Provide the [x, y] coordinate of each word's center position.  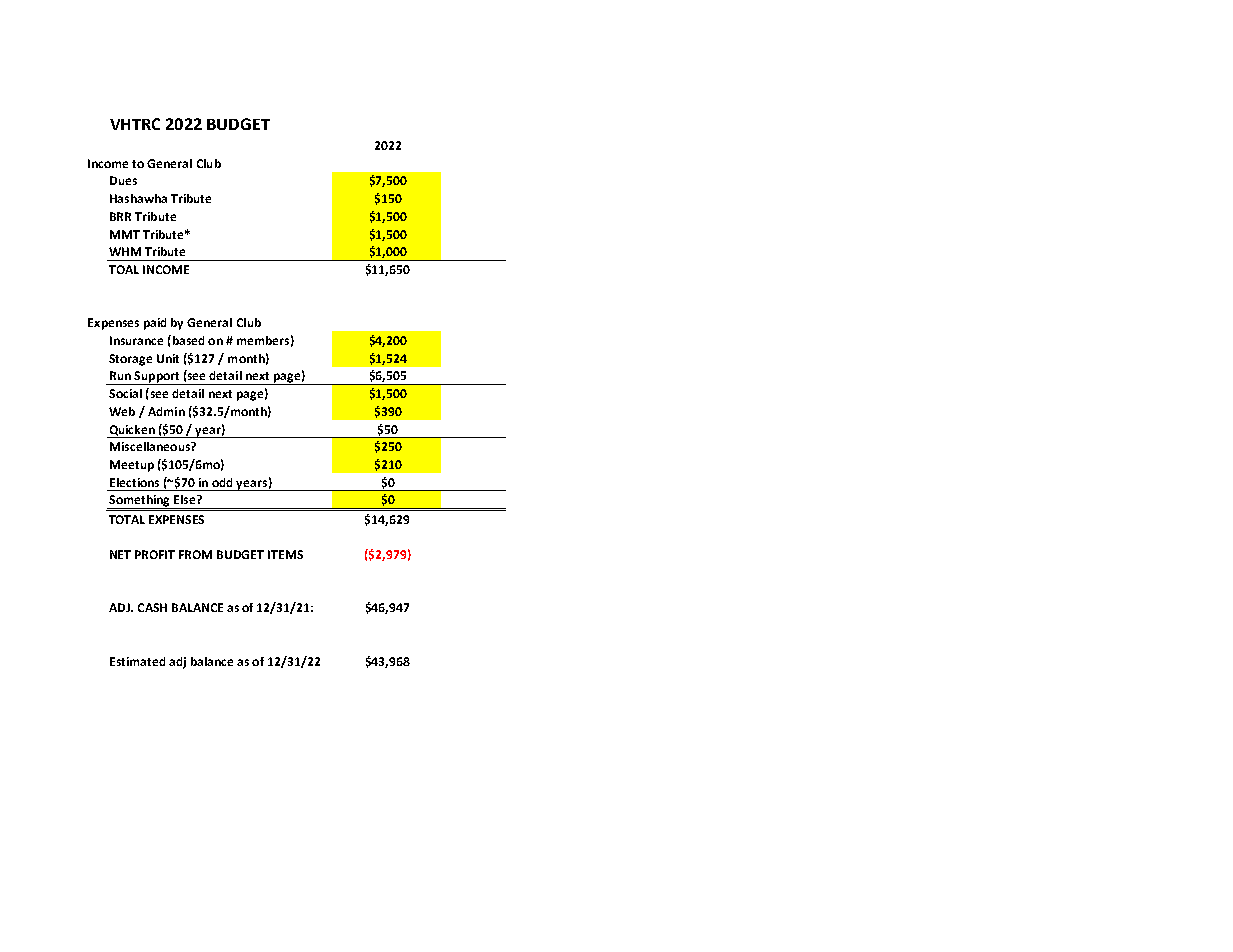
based [187, 340]
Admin [166, 411]
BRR [120, 216]
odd [222, 482]
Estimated [137, 661]
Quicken [132, 431]
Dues [123, 180]
